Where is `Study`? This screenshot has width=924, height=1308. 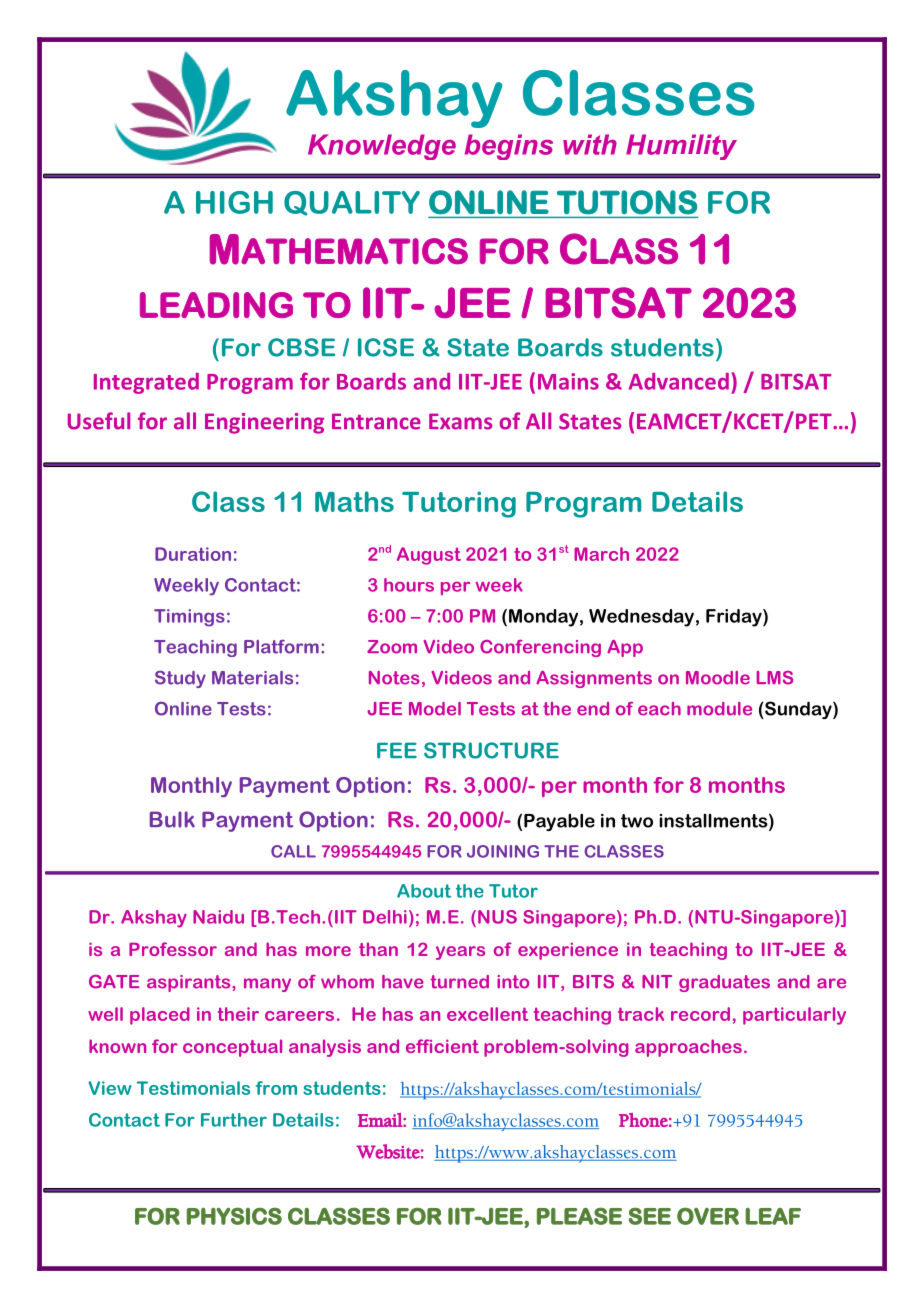
Study is located at coordinates (180, 679).
